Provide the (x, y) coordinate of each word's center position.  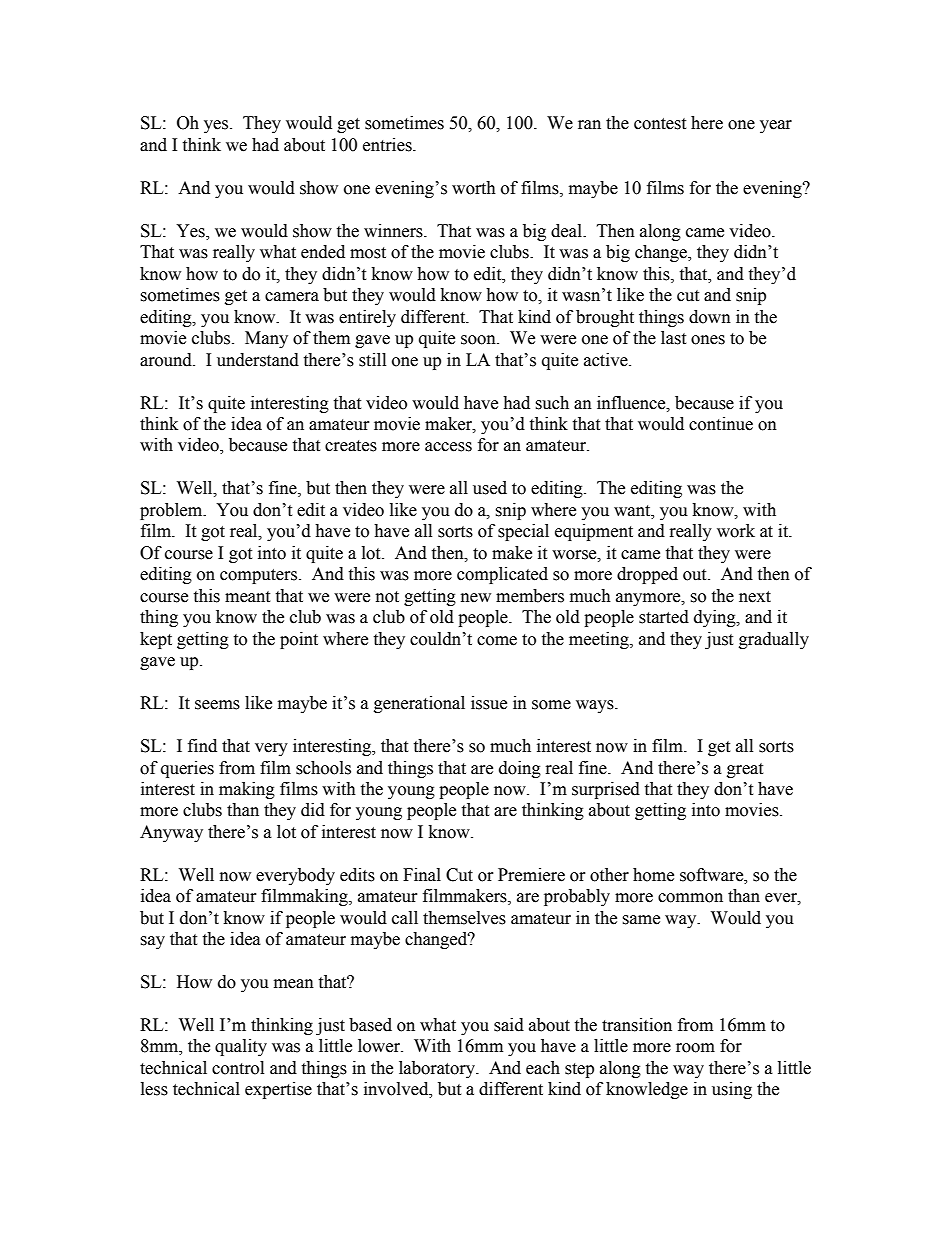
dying (716, 618)
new (476, 598)
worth (474, 188)
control (238, 1068)
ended (323, 252)
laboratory (438, 1069)
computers (260, 576)
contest (660, 124)
